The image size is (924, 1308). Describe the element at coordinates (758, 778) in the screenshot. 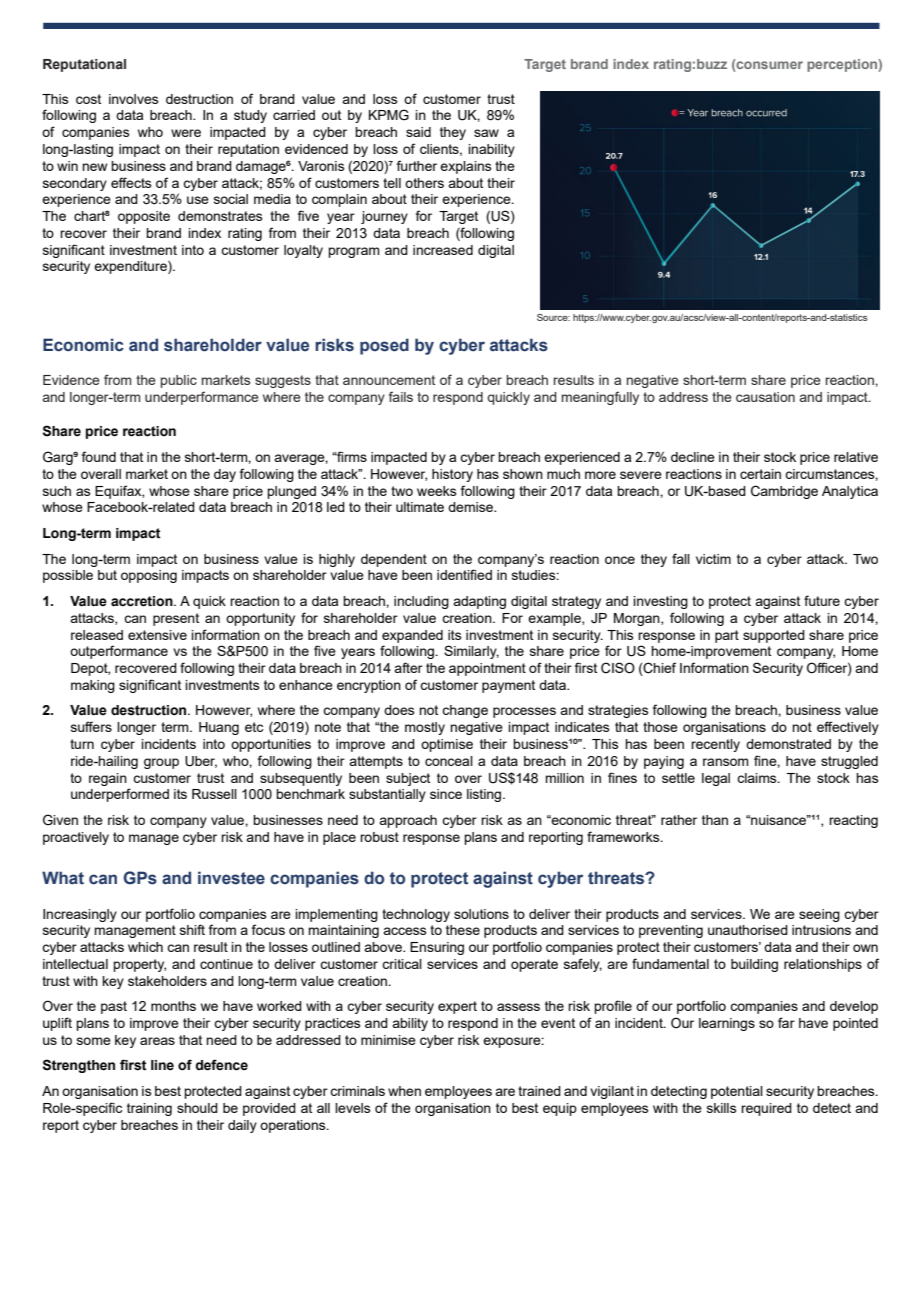

I see `claims` at that location.
